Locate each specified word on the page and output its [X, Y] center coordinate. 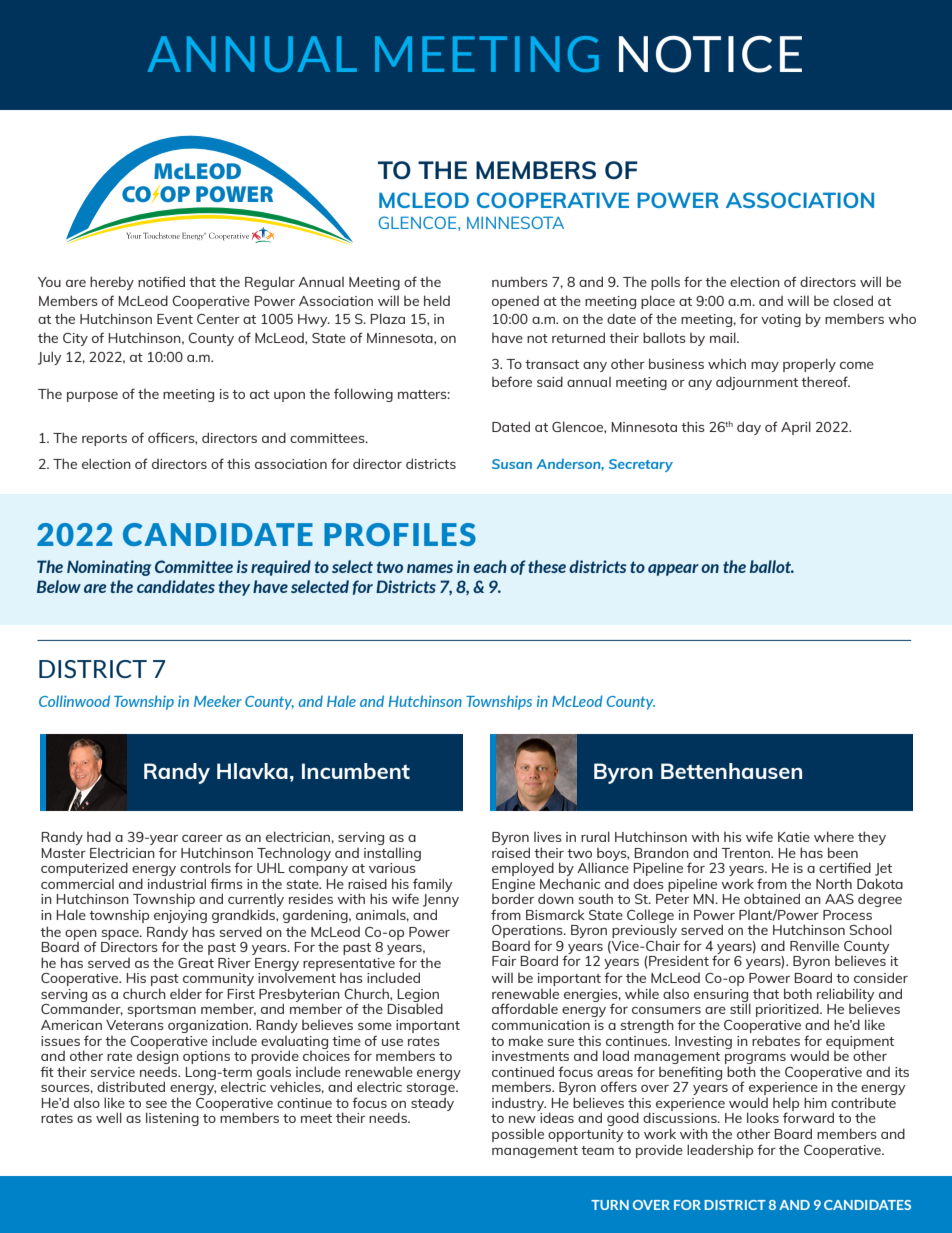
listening [172, 1119]
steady [432, 1104]
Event [175, 319]
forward [808, 1116]
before [512, 381]
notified [161, 281]
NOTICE [710, 54]
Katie [794, 837]
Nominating [109, 568]
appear [673, 570]
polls [665, 283]
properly [809, 365]
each [490, 566]
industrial [177, 883]
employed [523, 869]
